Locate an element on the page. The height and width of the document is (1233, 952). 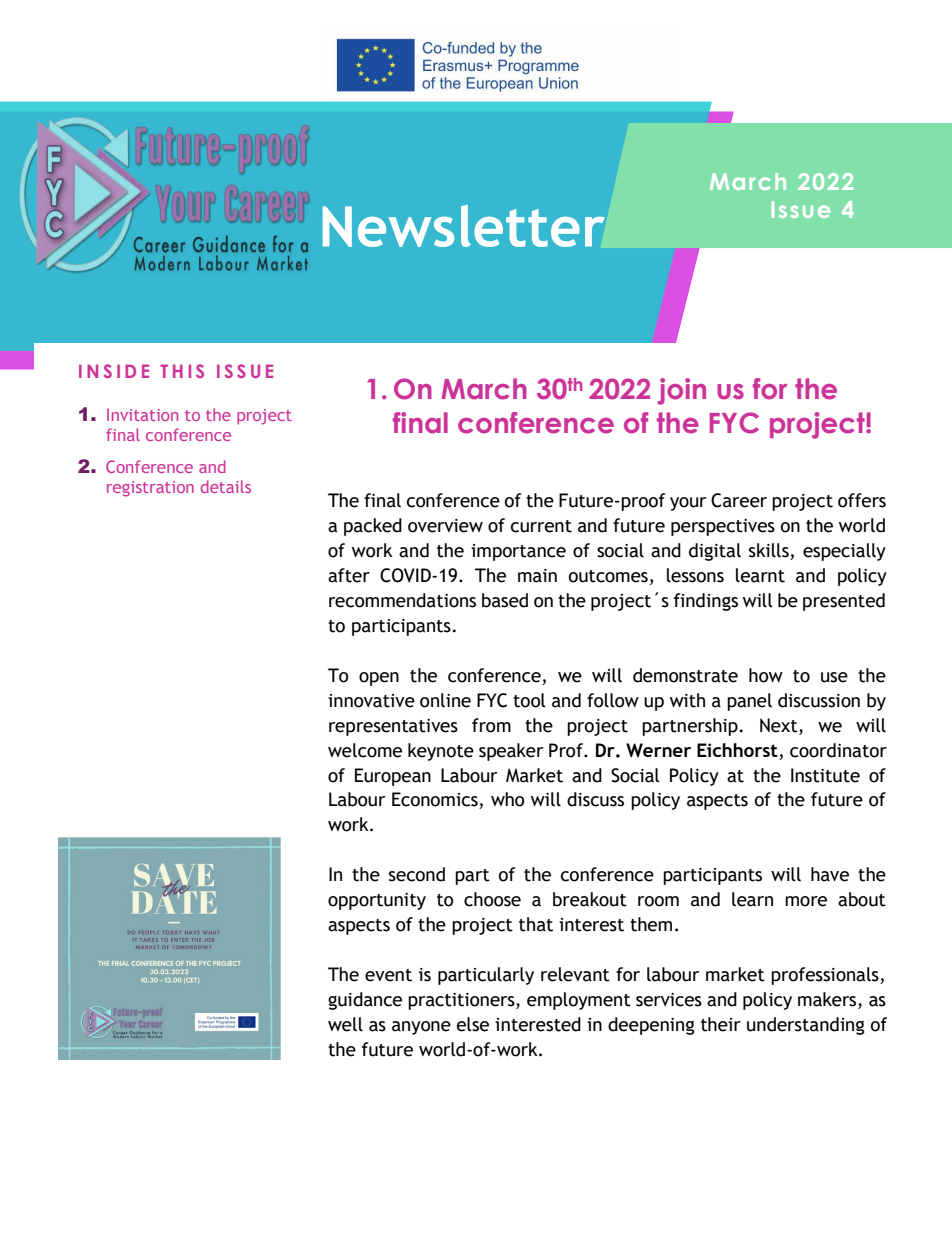
practitioners is located at coordinates (462, 1001).
